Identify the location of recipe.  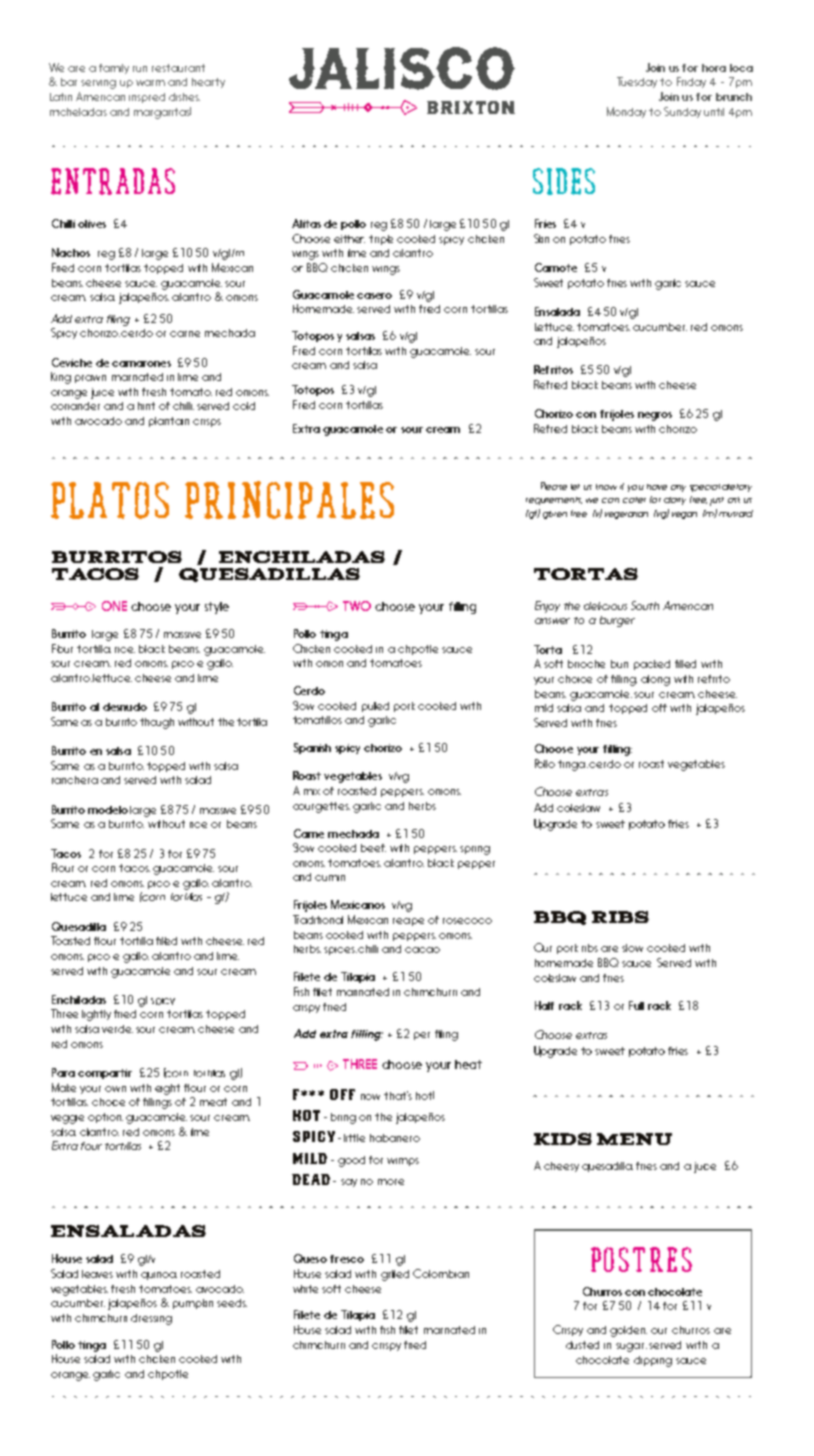
(408, 922).
